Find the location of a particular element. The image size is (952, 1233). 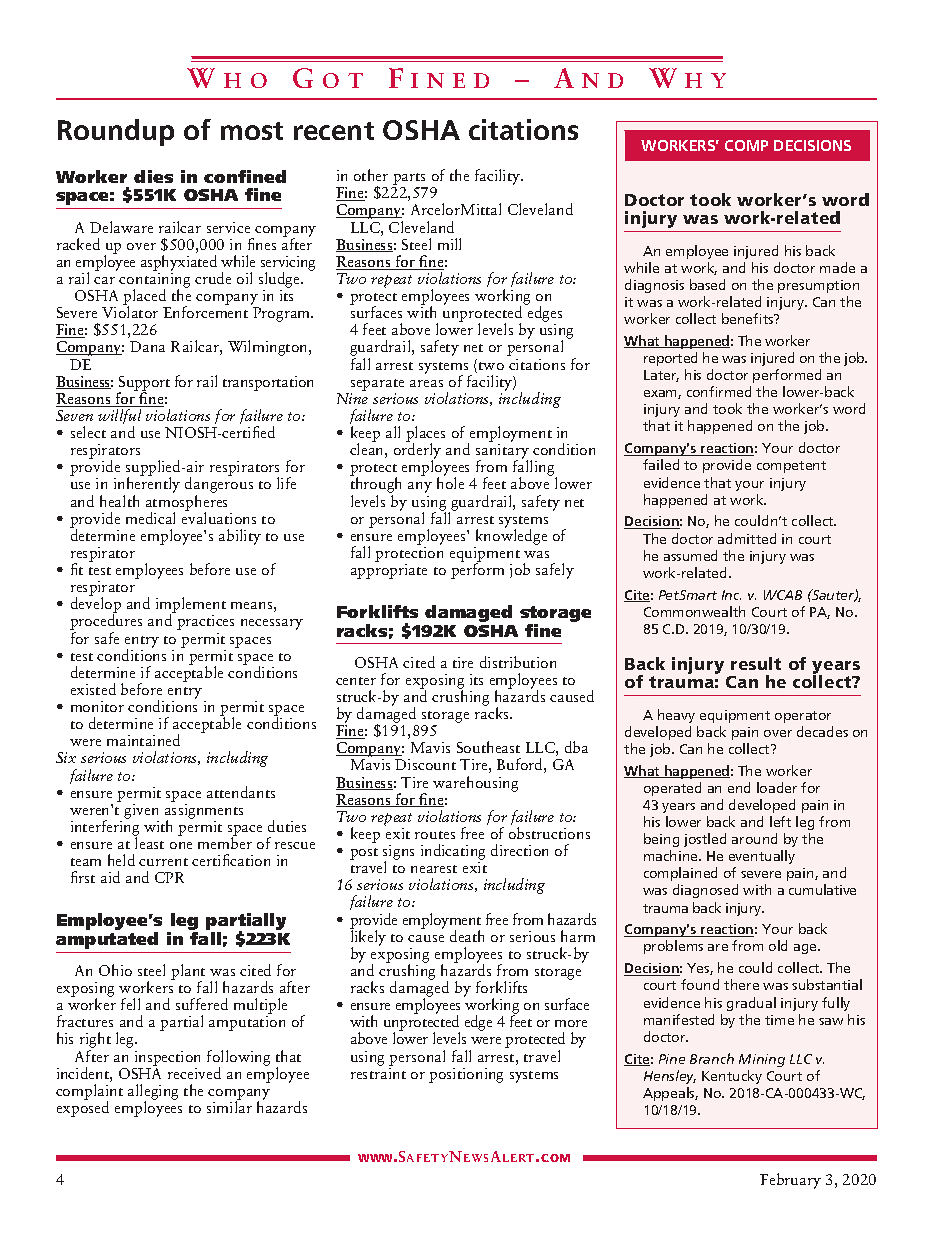

positioning is located at coordinates (466, 1075).
